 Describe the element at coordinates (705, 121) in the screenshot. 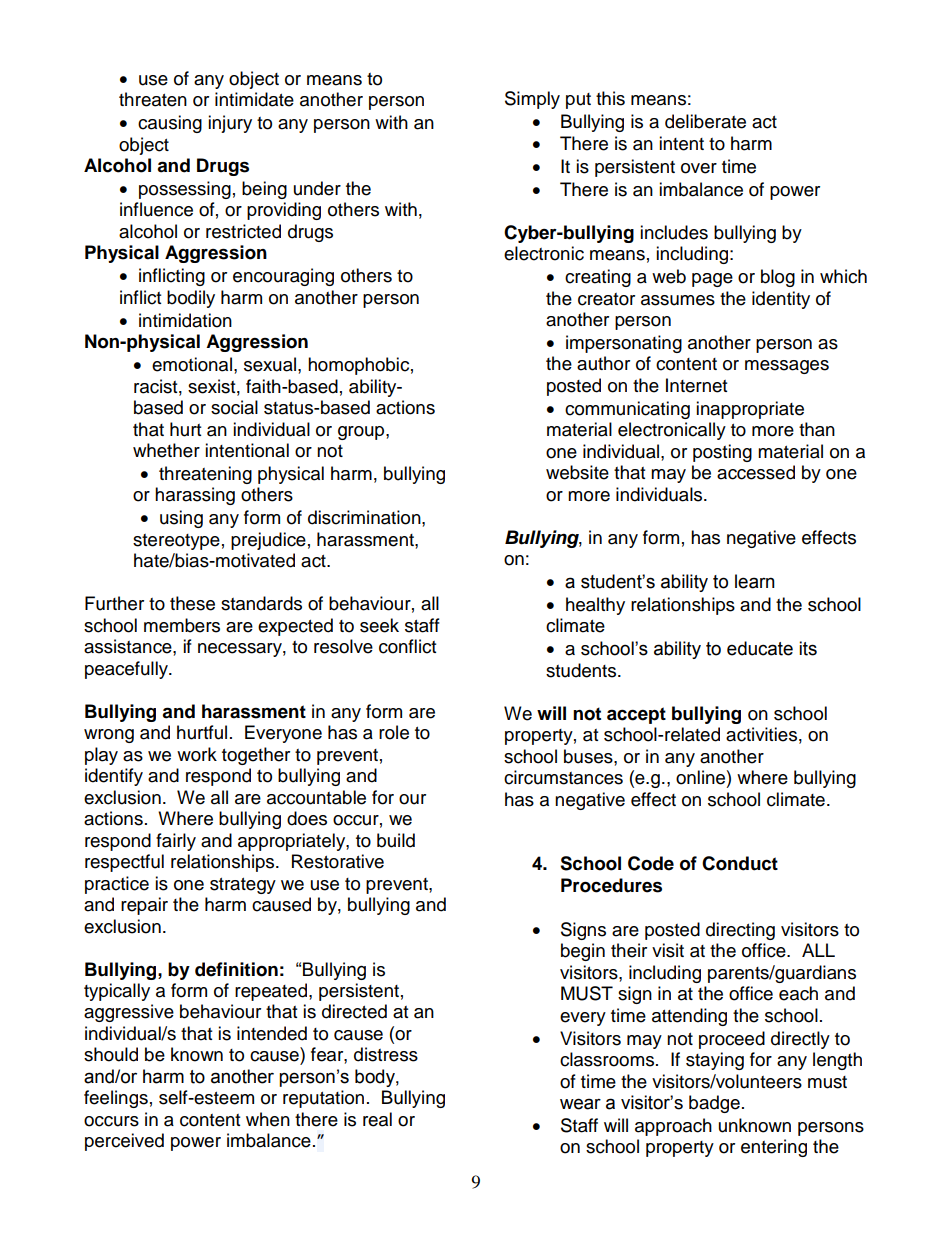

I see `deliberate` at that location.
